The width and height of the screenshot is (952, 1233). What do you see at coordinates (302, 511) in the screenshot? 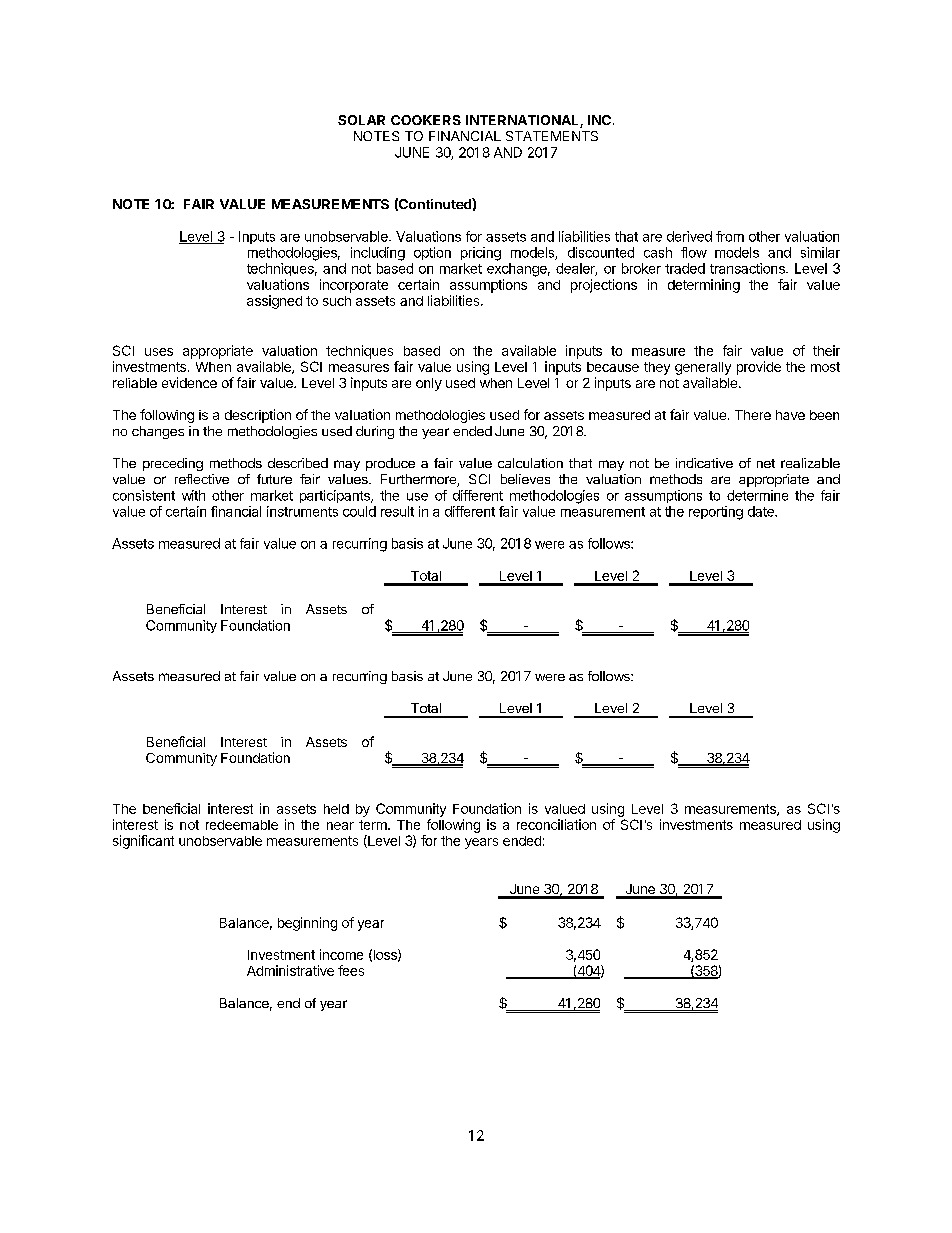
I see `instruments` at bounding box center [302, 511].
